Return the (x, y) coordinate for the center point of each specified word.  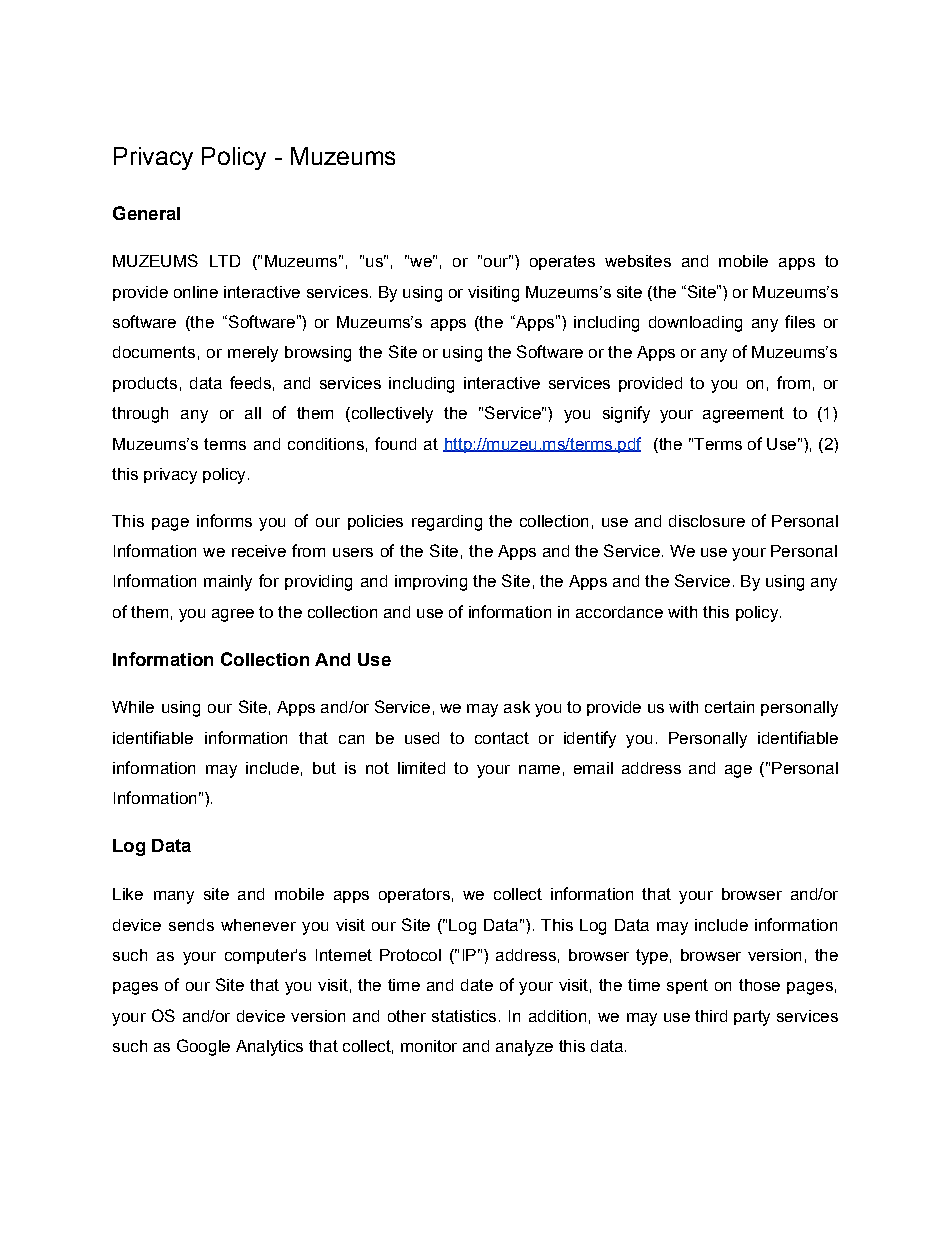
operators (414, 895)
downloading (695, 324)
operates (562, 262)
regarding (447, 523)
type (652, 957)
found (395, 443)
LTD (225, 261)
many (174, 897)
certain (729, 707)
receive (259, 551)
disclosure (707, 521)
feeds (250, 382)
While (133, 707)
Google (203, 1047)
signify (626, 414)
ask (517, 707)
